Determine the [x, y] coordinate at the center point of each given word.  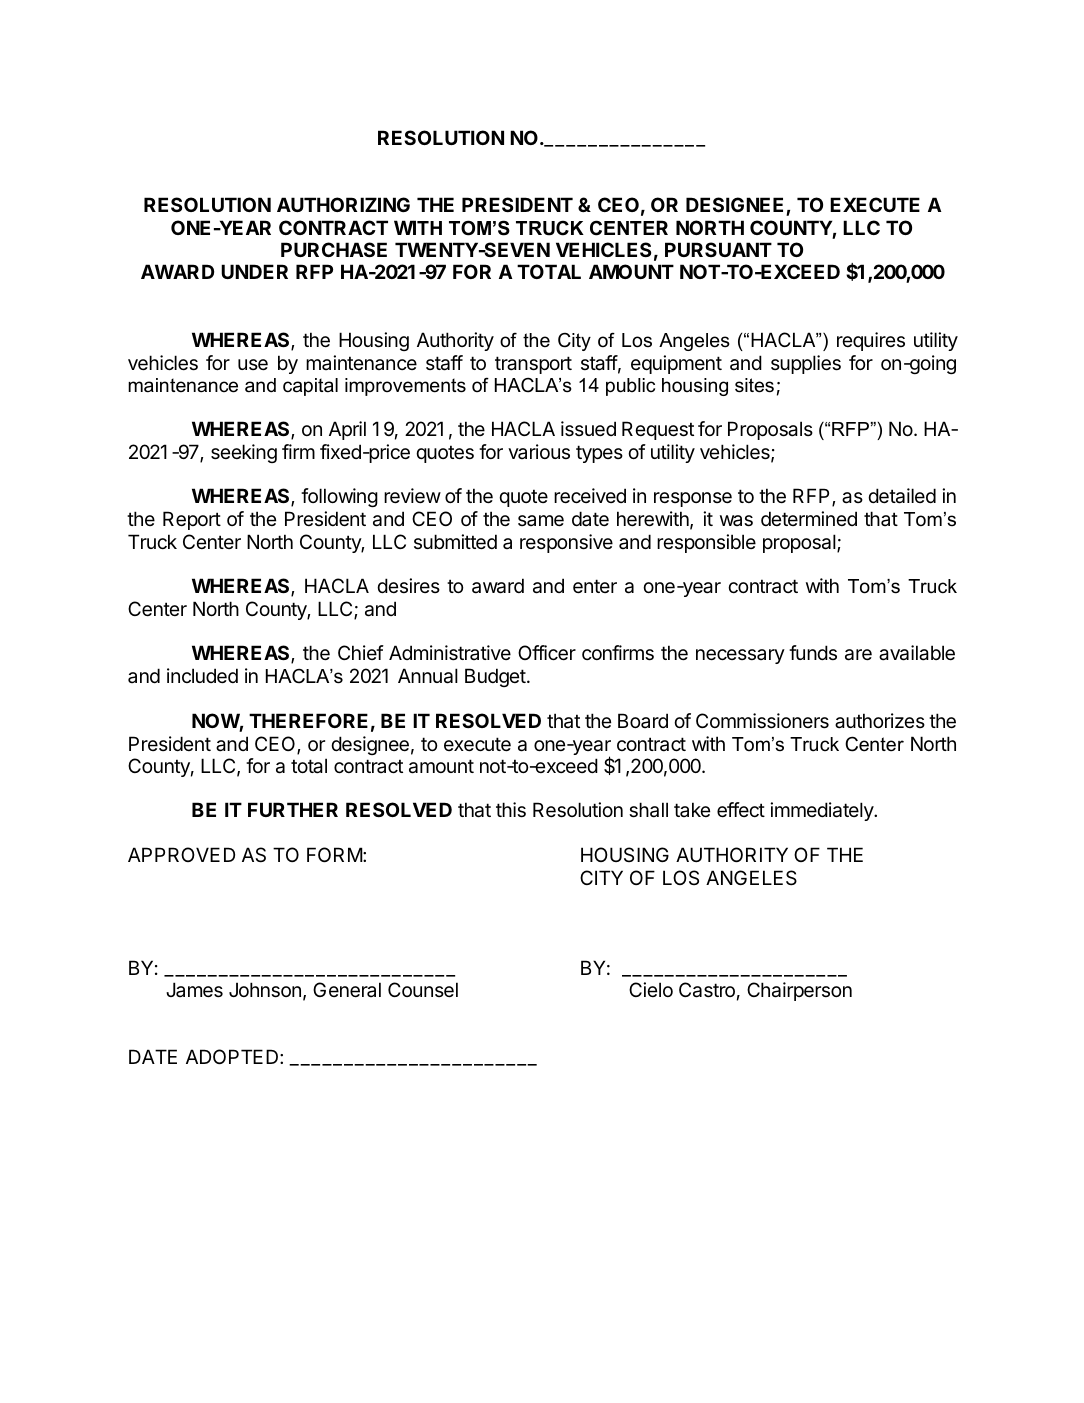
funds [813, 652]
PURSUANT [718, 249]
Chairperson [799, 991]
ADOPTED [233, 1056]
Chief [361, 652]
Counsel [423, 990]
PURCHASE [334, 249]
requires [871, 341]
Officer [547, 653]
